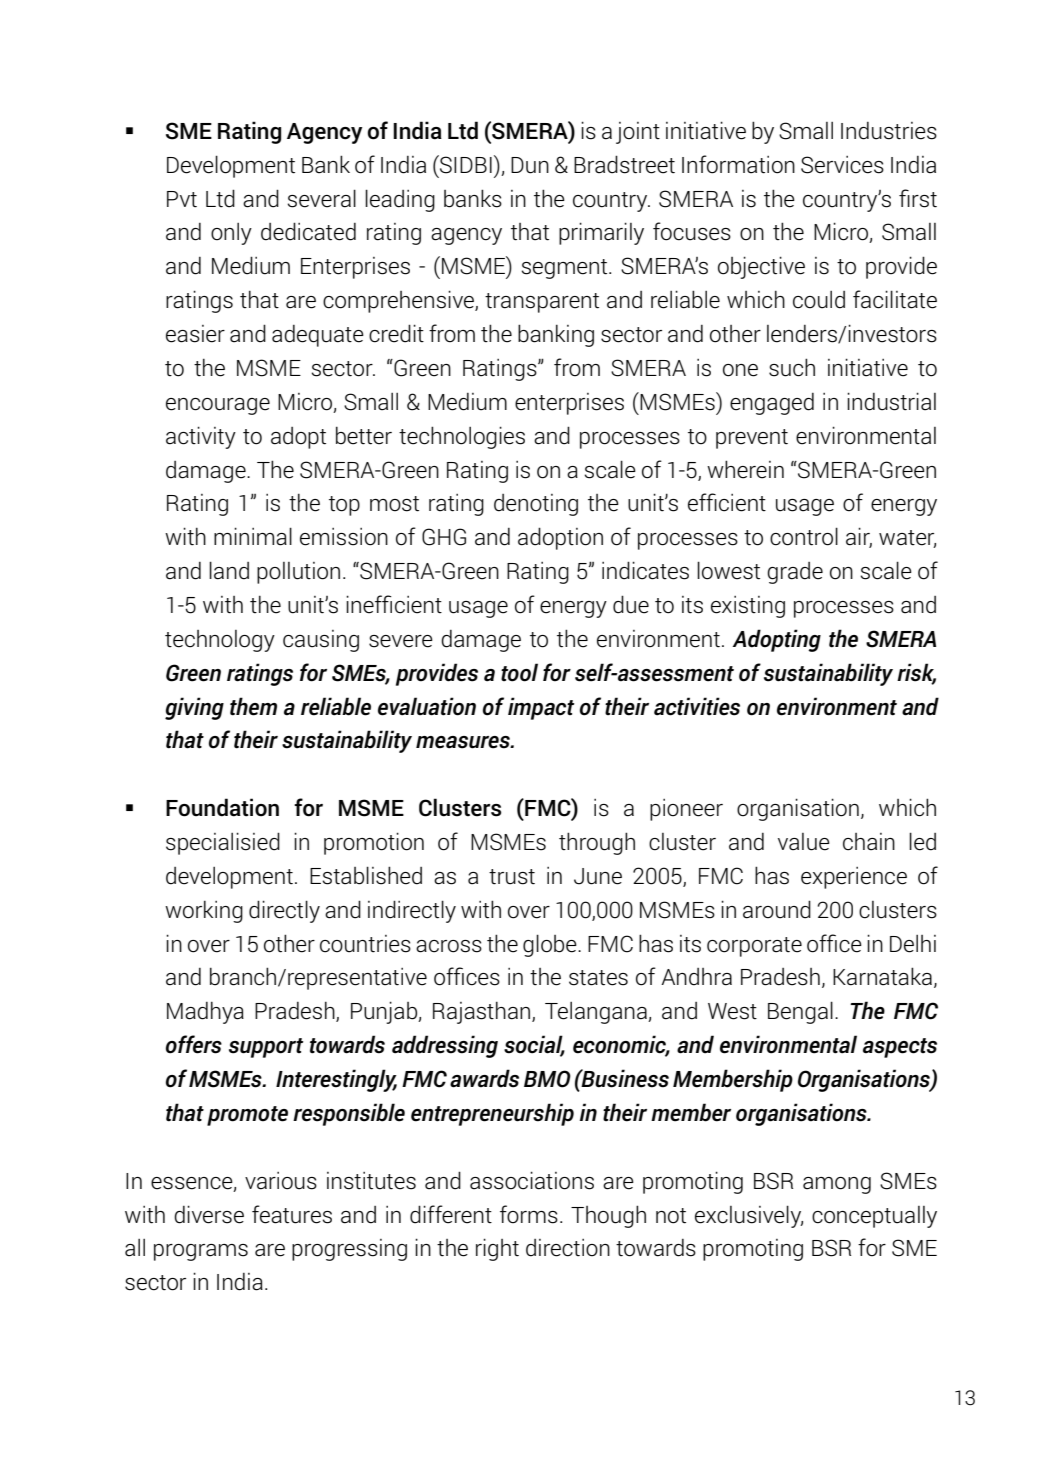 The image size is (1057, 1463). Describe the element at coordinates (322, 198) in the document. I see `several` at that location.
